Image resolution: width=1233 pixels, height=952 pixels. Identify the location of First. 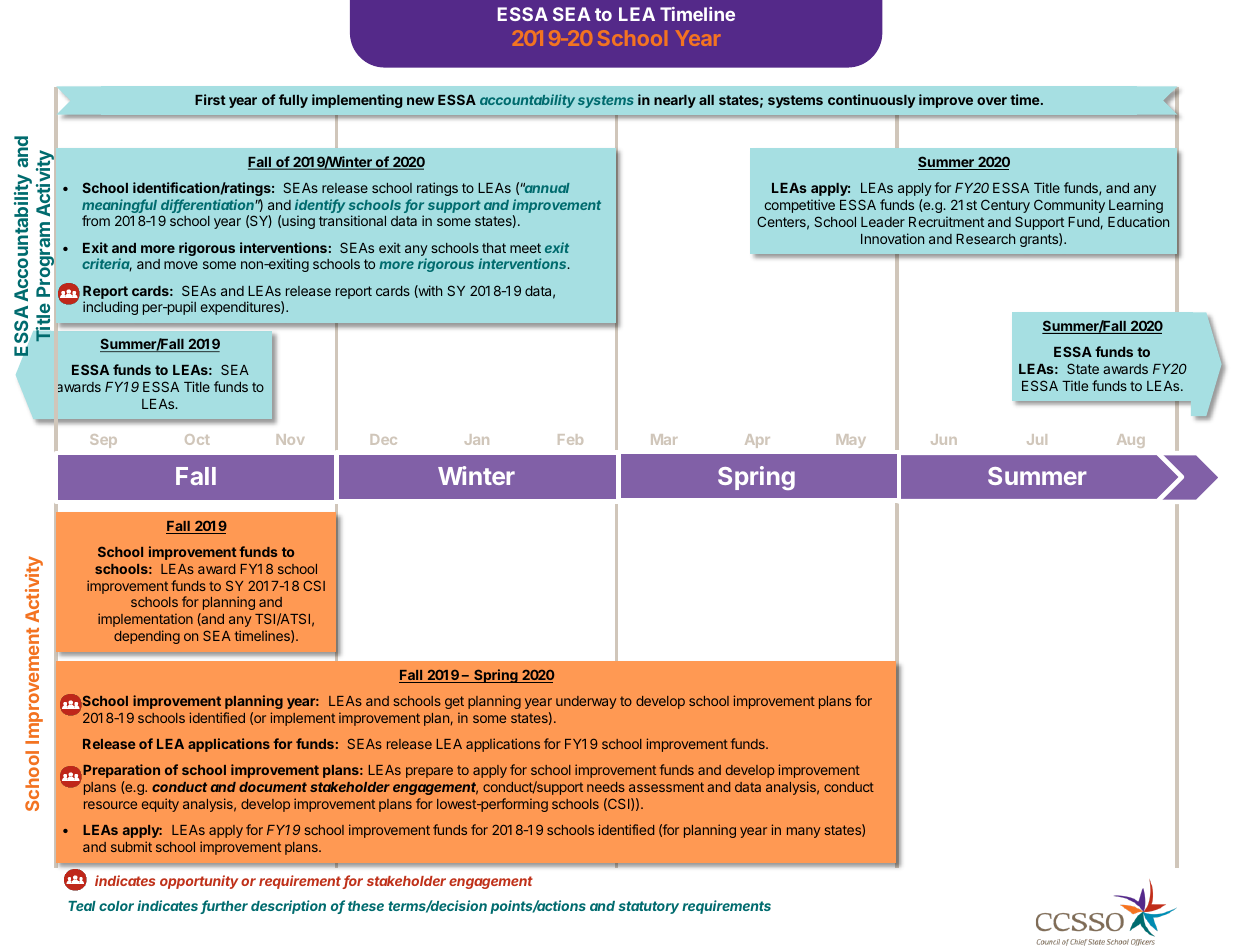
(210, 99).
